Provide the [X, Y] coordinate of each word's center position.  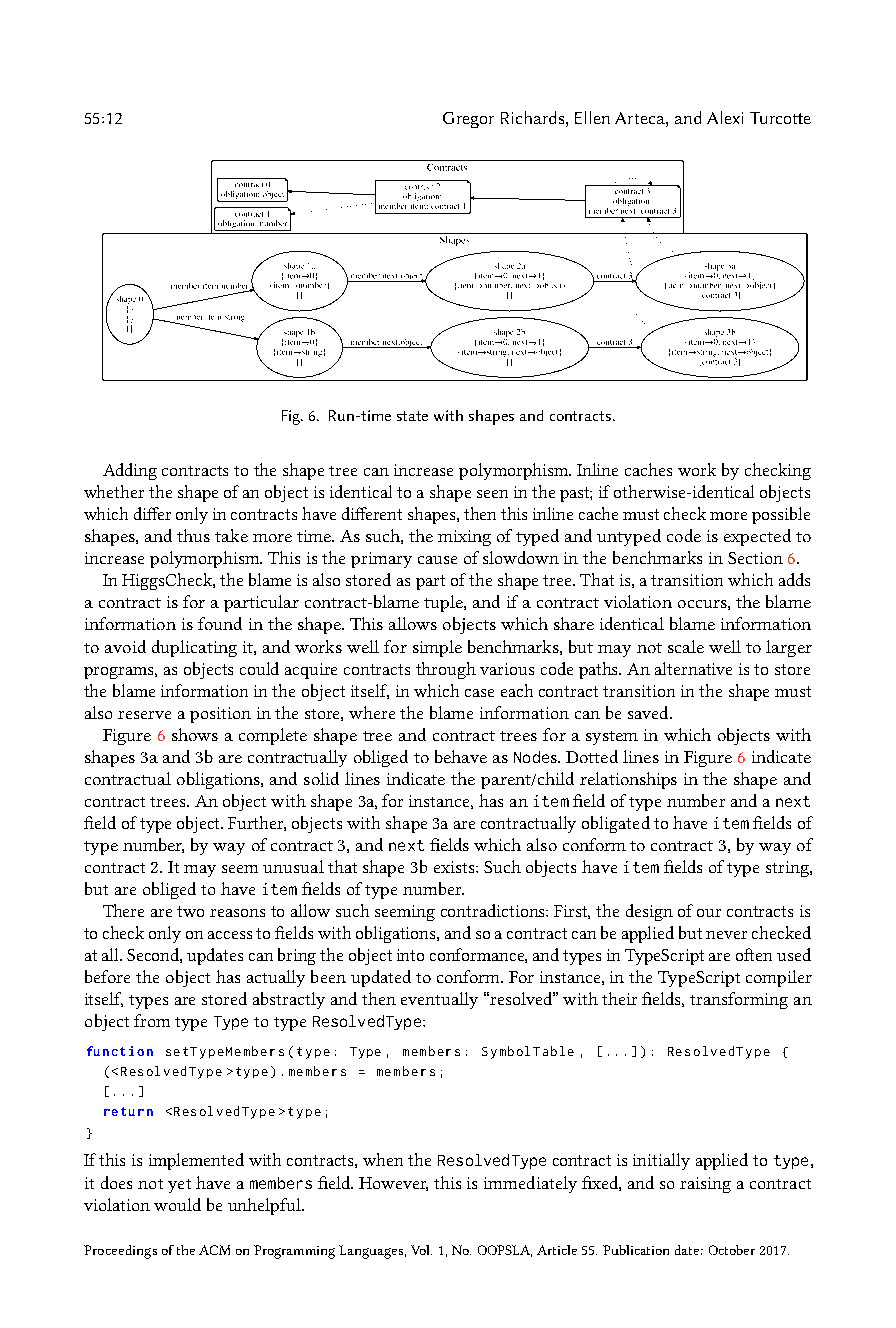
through [446, 670]
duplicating [194, 648]
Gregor [468, 120]
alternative [693, 668]
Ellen [592, 117]
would [177, 1204]
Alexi [725, 117]
